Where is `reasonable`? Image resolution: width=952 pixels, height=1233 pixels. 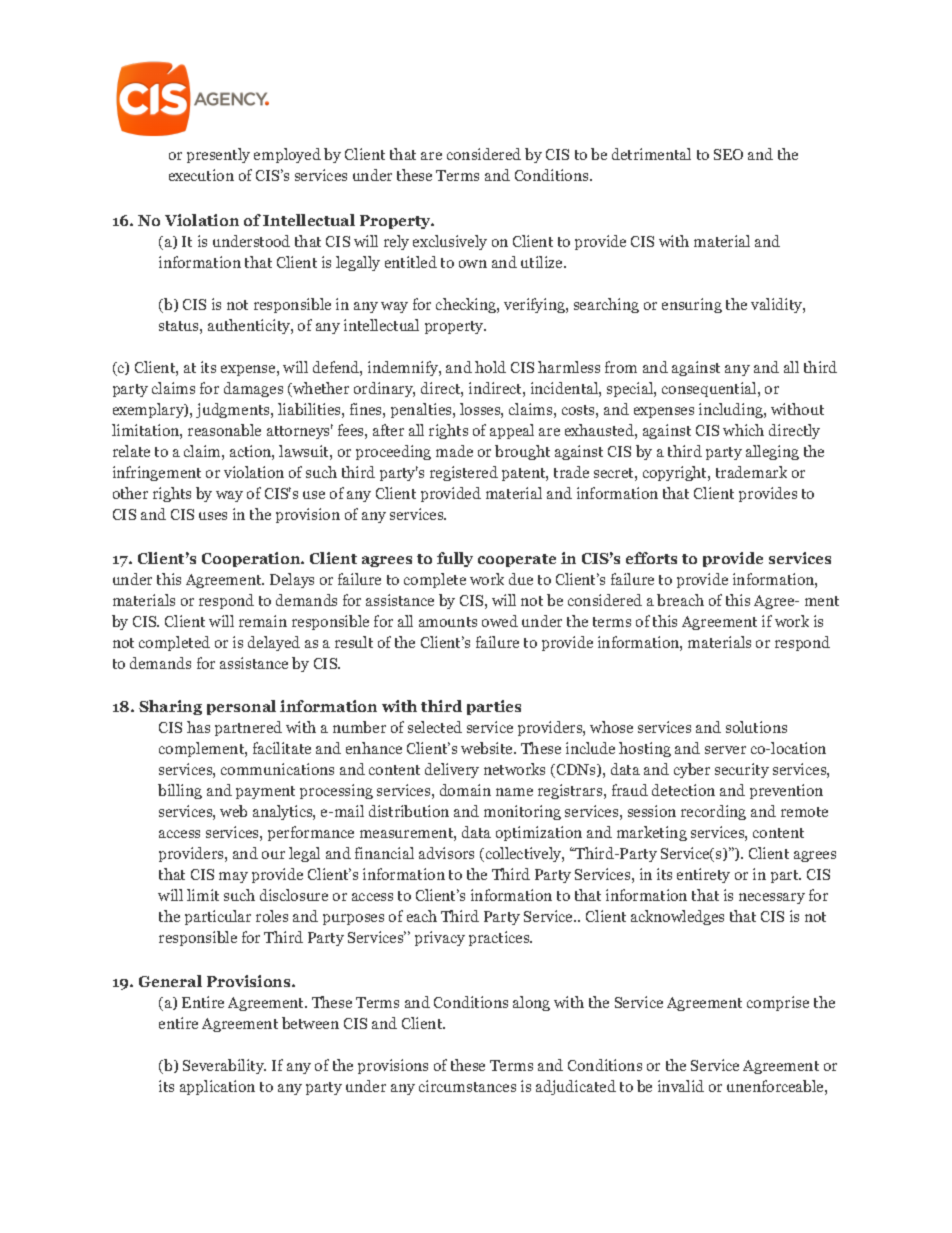
reasonable is located at coordinates (224, 430).
